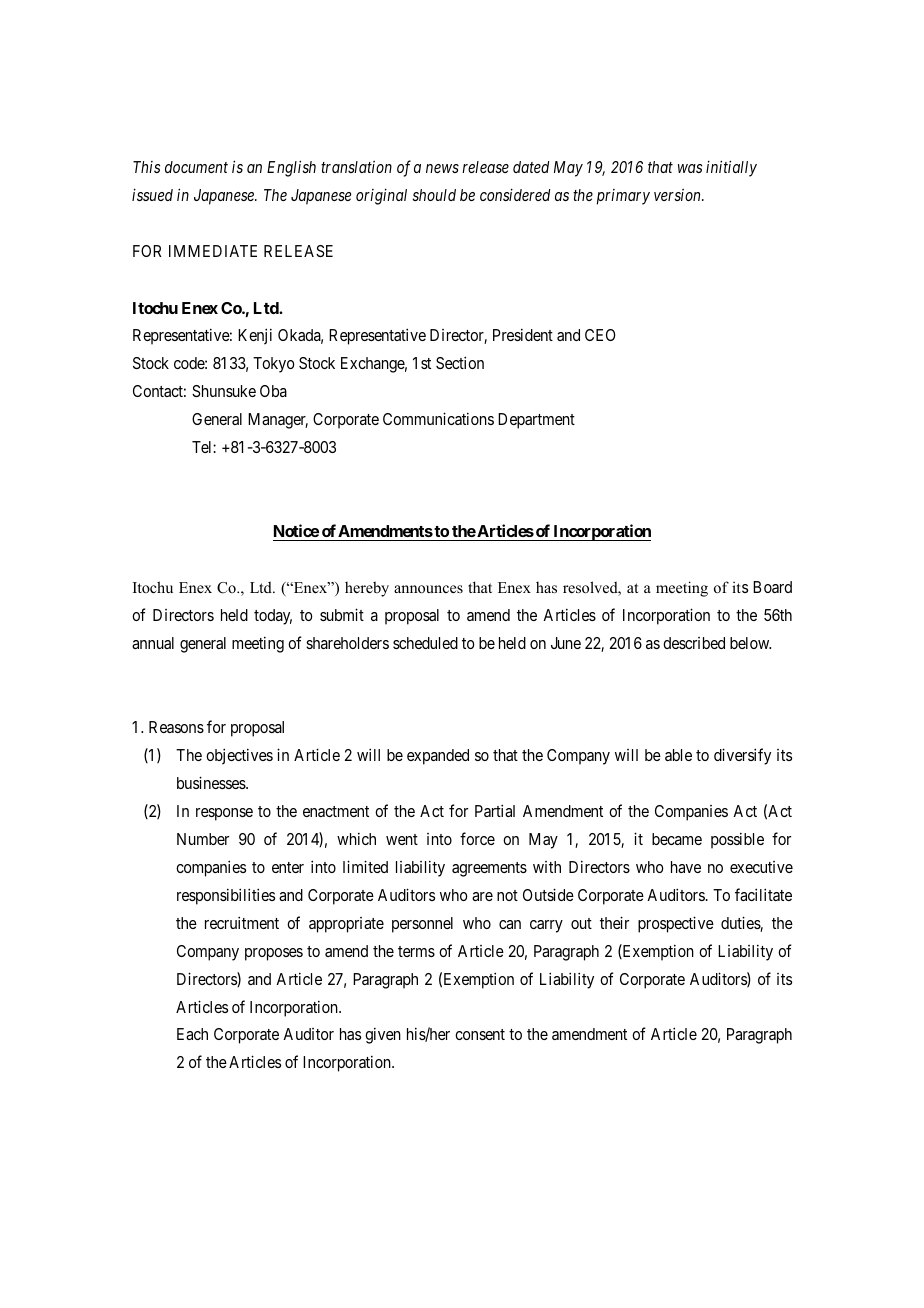 The height and width of the document is (1308, 924). Describe the element at coordinates (438, 757) in the document. I see `expanded` at that location.
